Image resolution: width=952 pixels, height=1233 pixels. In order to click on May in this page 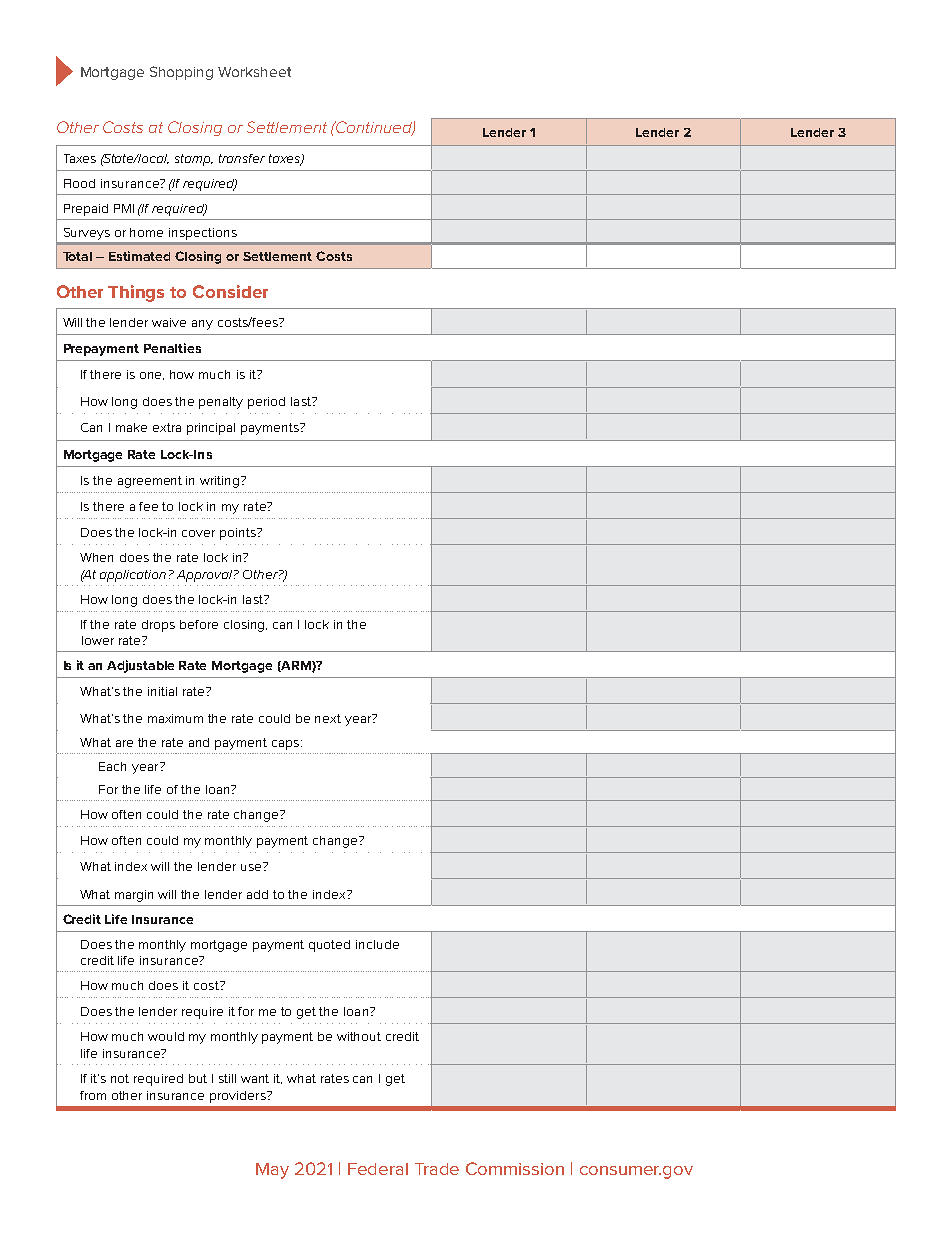, I will do `click(272, 1171)`.
